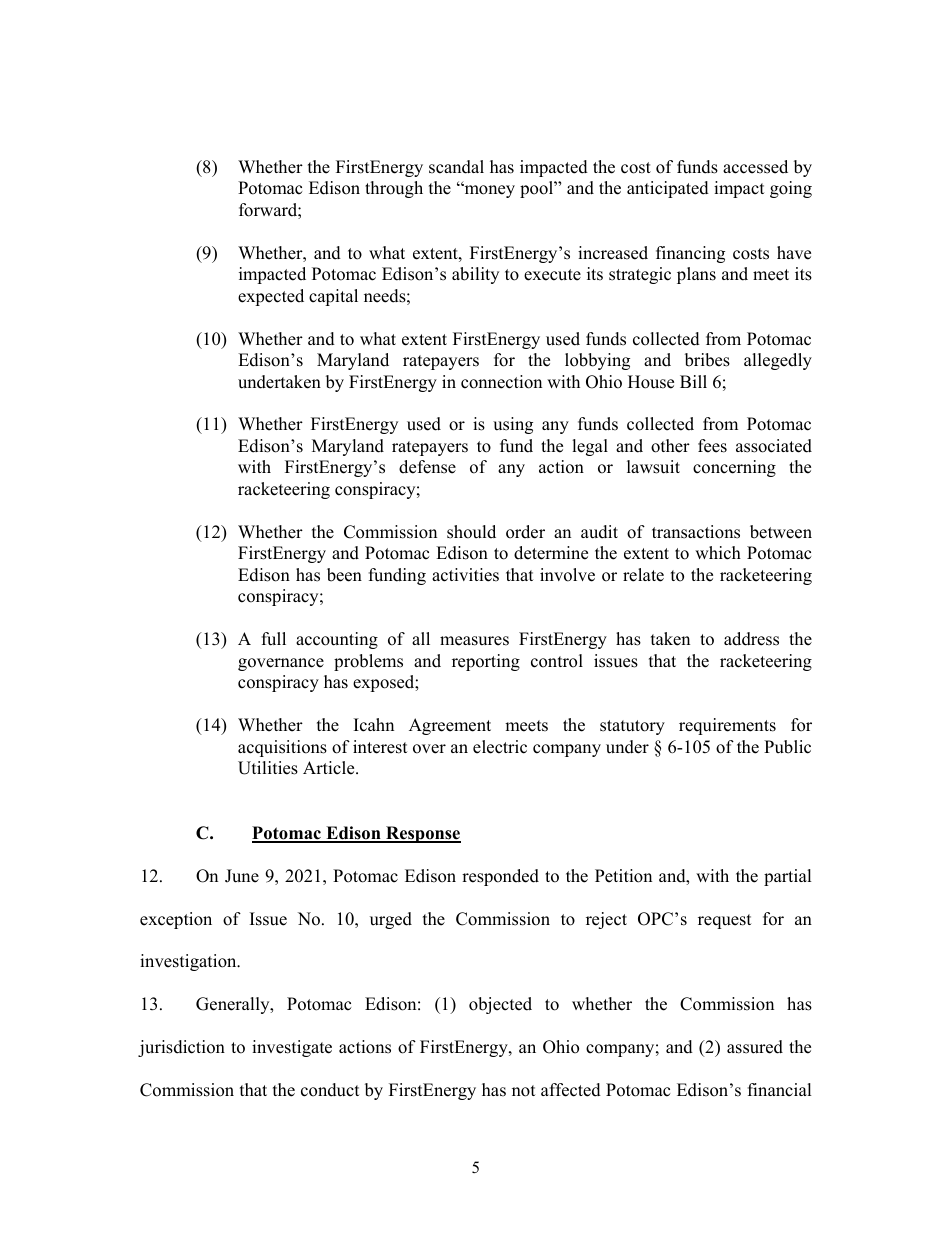 The image size is (952, 1233). Describe the element at coordinates (474, 641) in the page. I see `measures` at that location.
